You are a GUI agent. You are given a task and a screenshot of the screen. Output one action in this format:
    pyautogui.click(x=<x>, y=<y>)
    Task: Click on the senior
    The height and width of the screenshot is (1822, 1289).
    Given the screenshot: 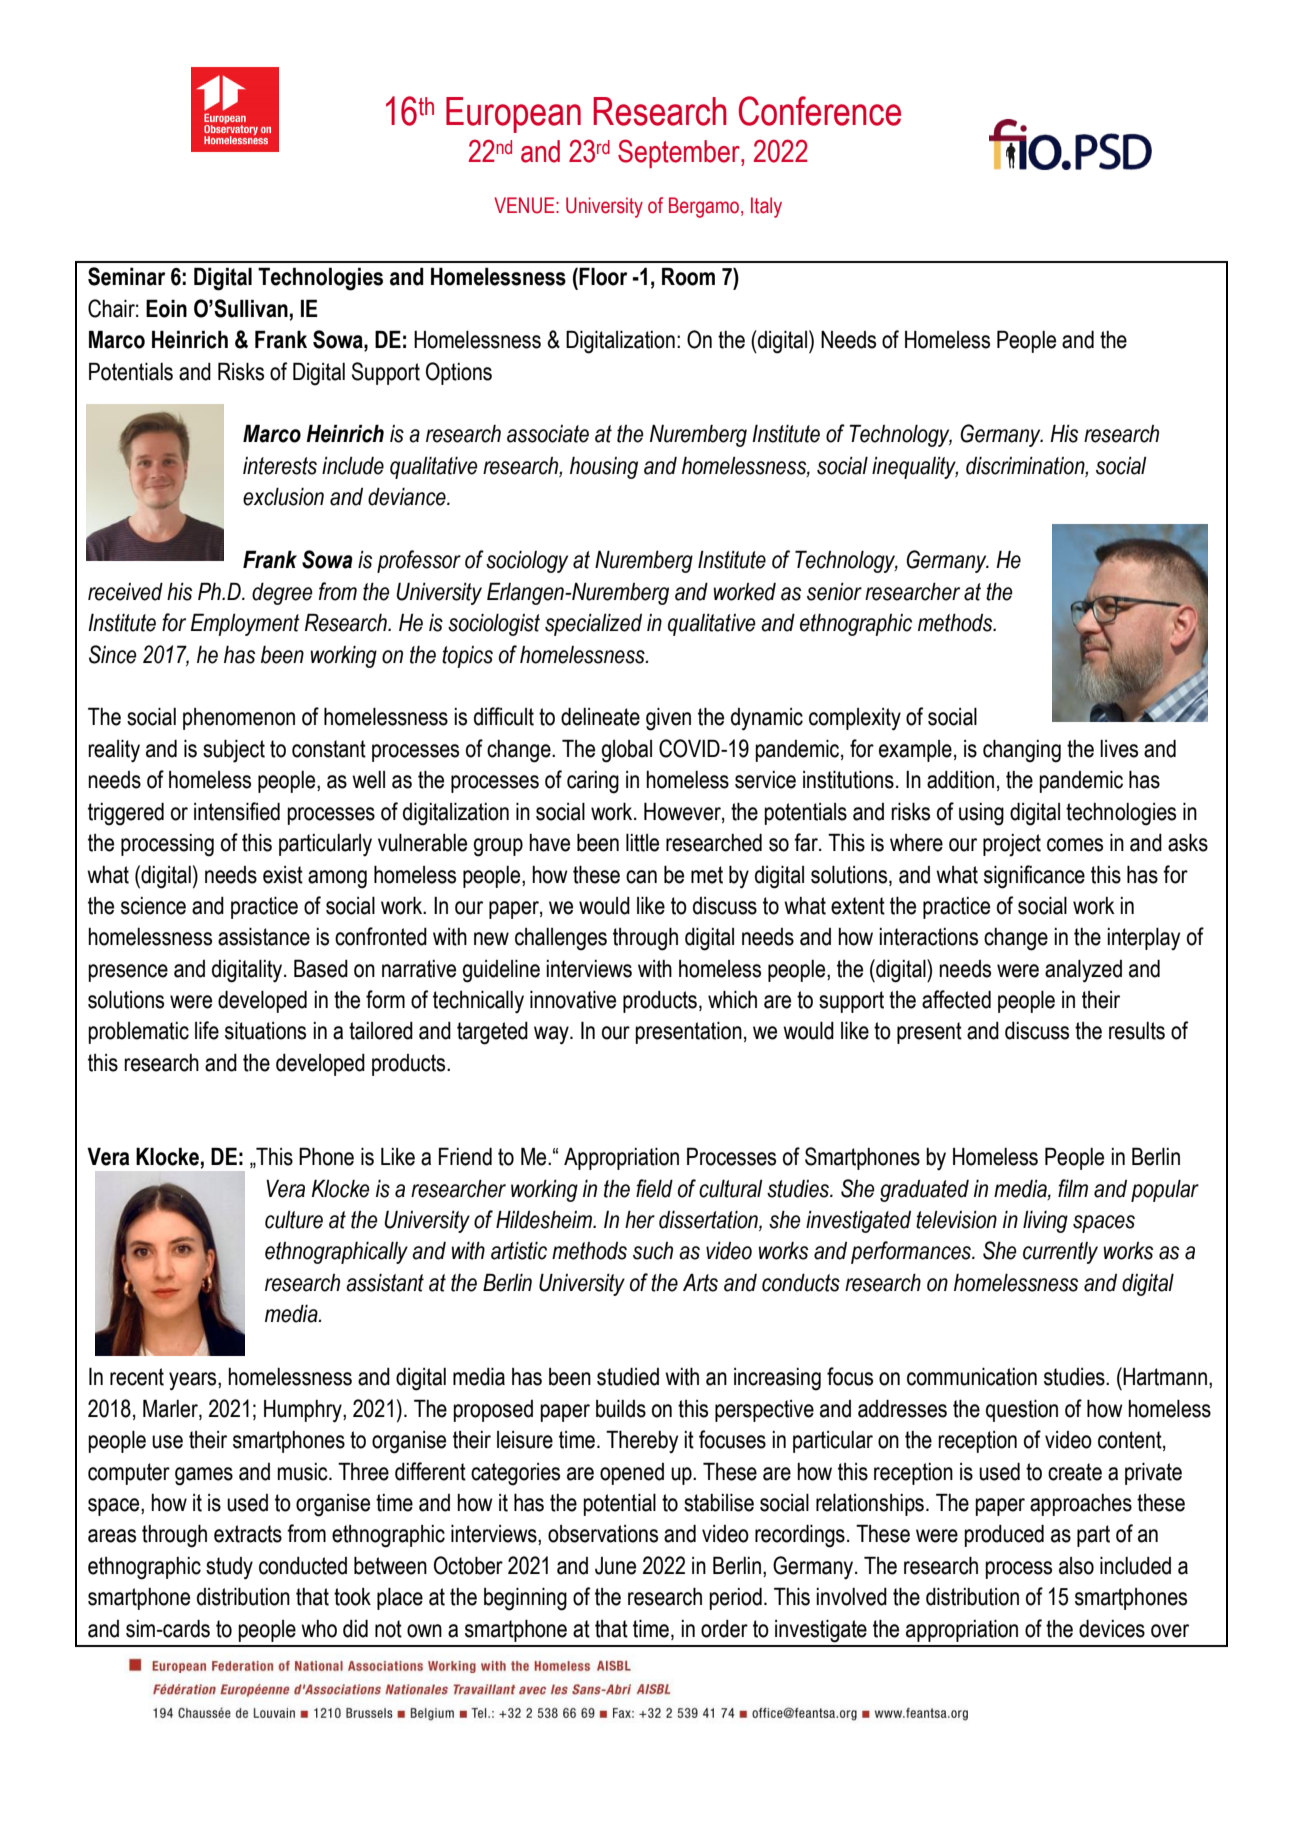 What is the action you would take?
    pyautogui.click(x=834, y=592)
